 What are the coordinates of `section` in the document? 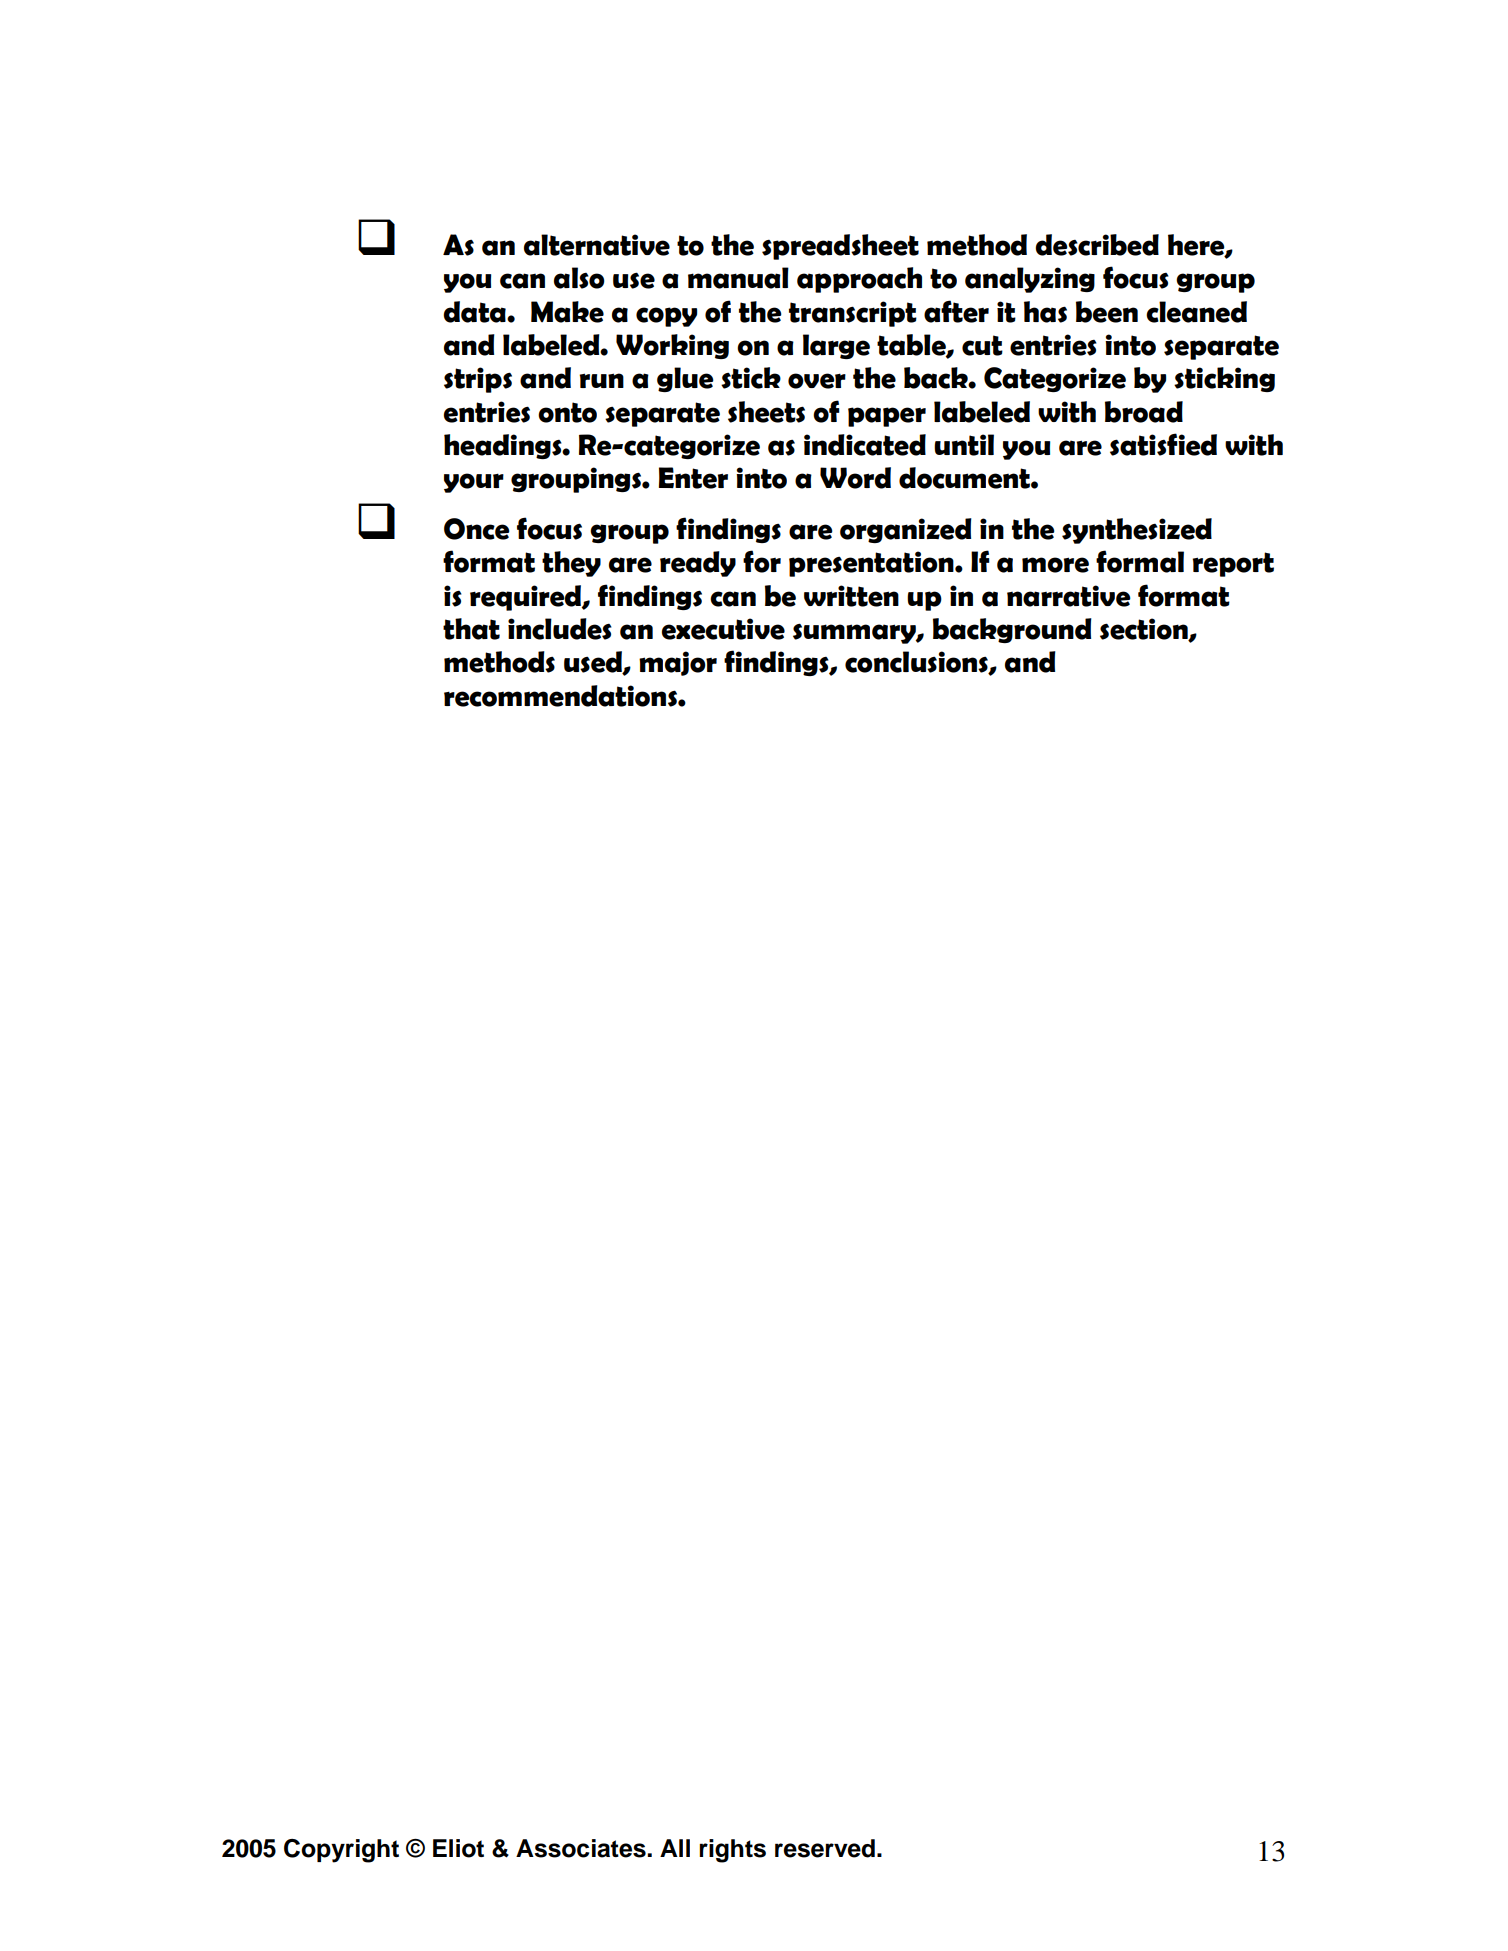 It's located at (1145, 630).
